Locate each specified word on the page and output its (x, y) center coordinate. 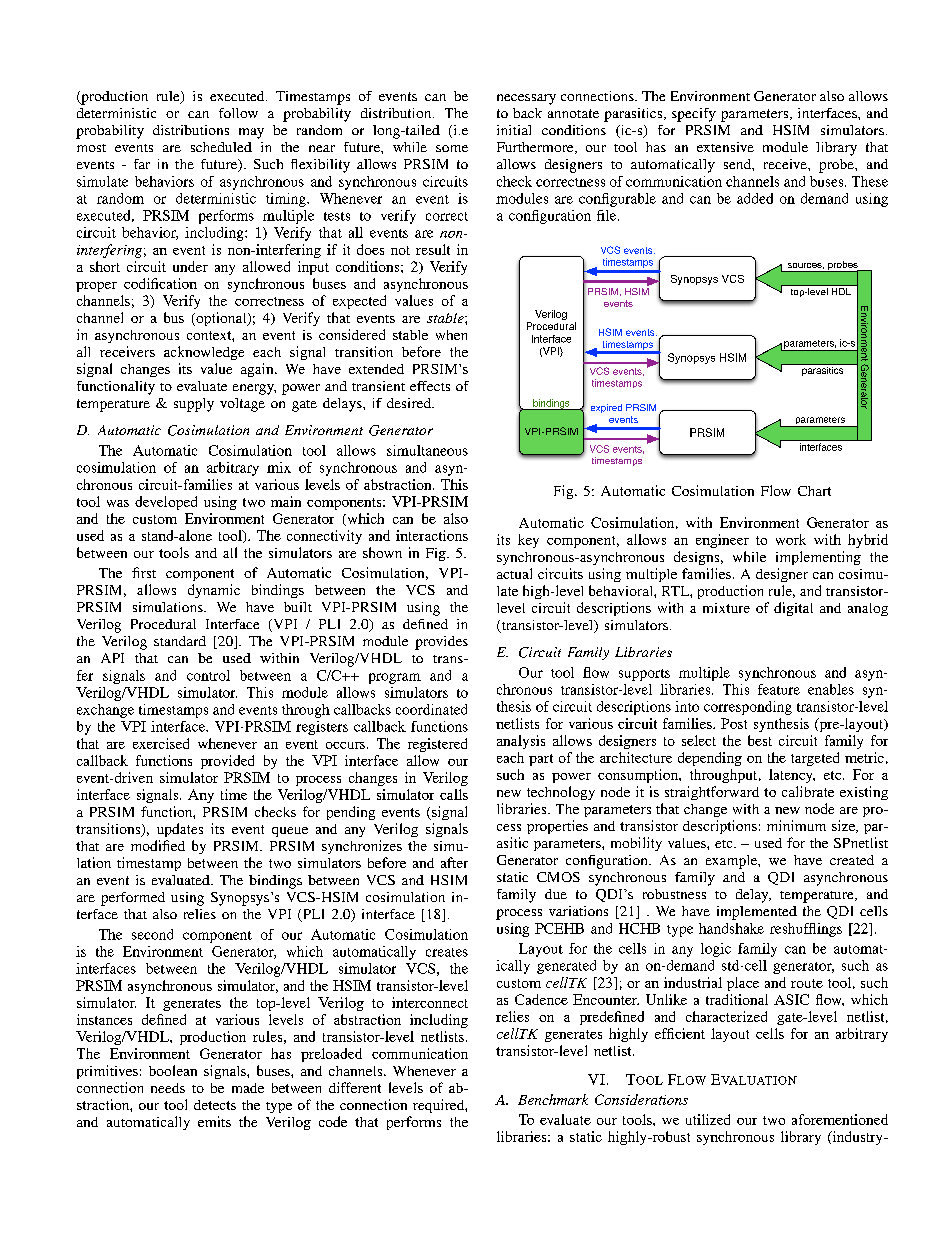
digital (793, 609)
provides (441, 643)
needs (168, 1088)
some (452, 148)
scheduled (221, 147)
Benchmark (553, 1099)
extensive (725, 147)
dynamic (214, 591)
